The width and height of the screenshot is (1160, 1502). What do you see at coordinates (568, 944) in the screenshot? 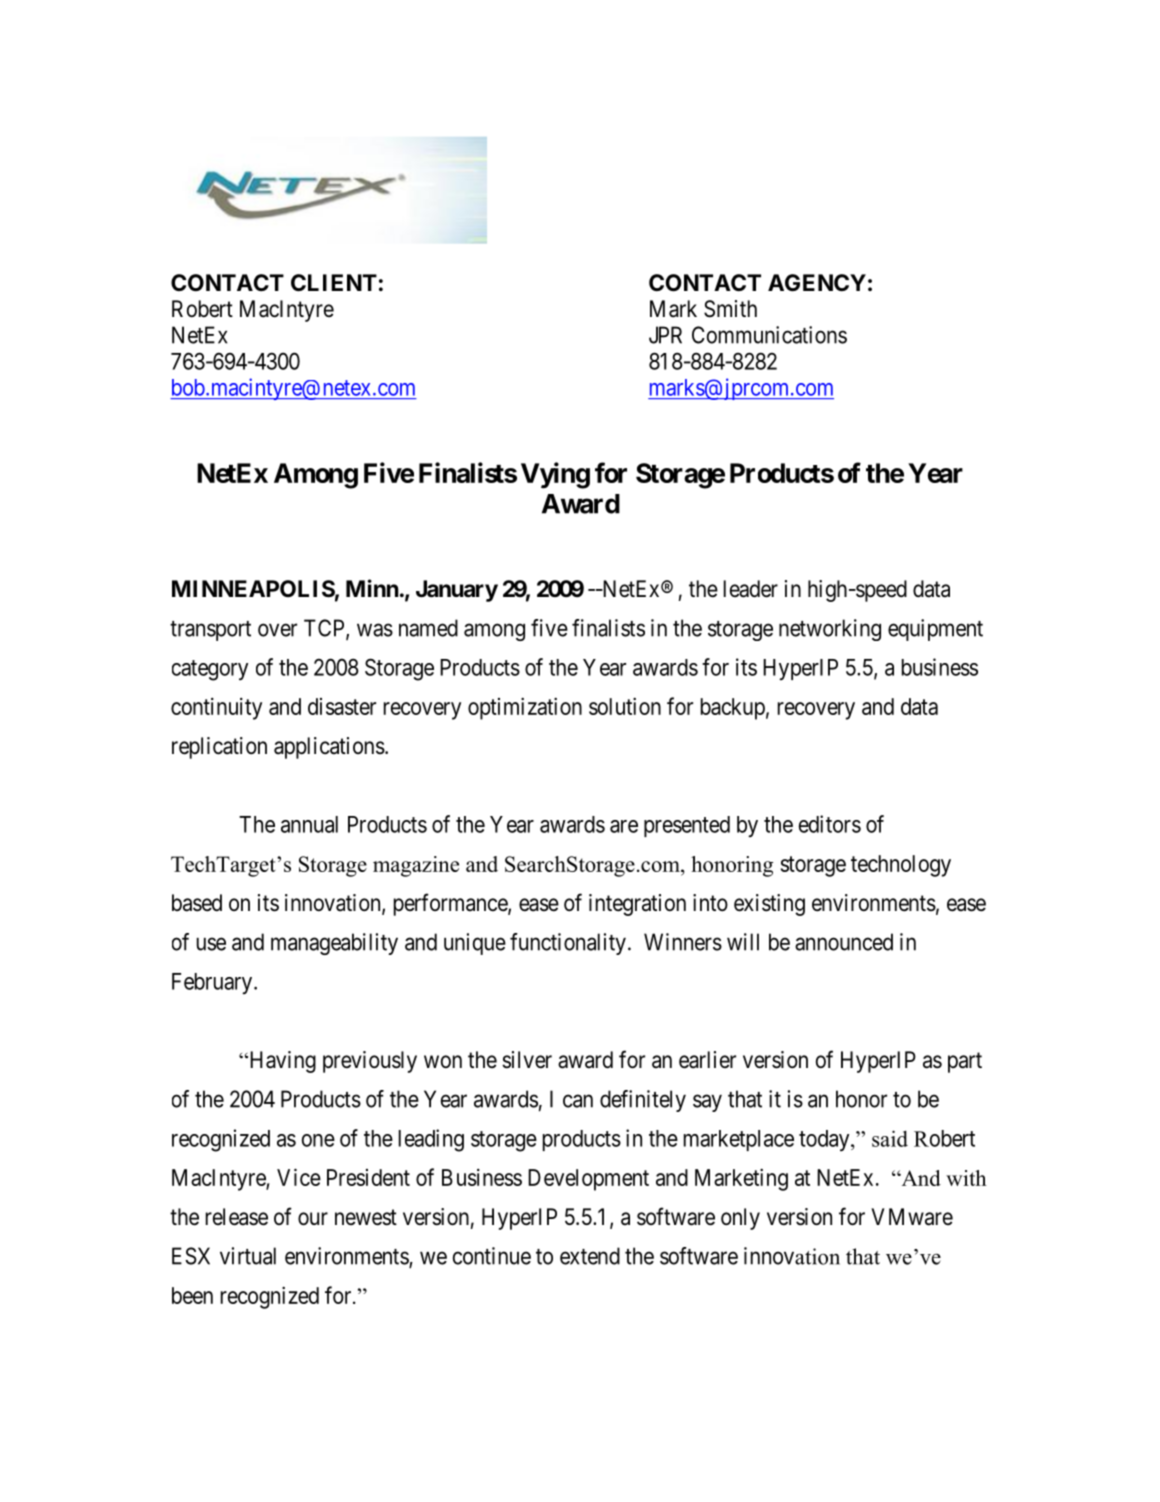
I see `functionality` at bounding box center [568, 944].
